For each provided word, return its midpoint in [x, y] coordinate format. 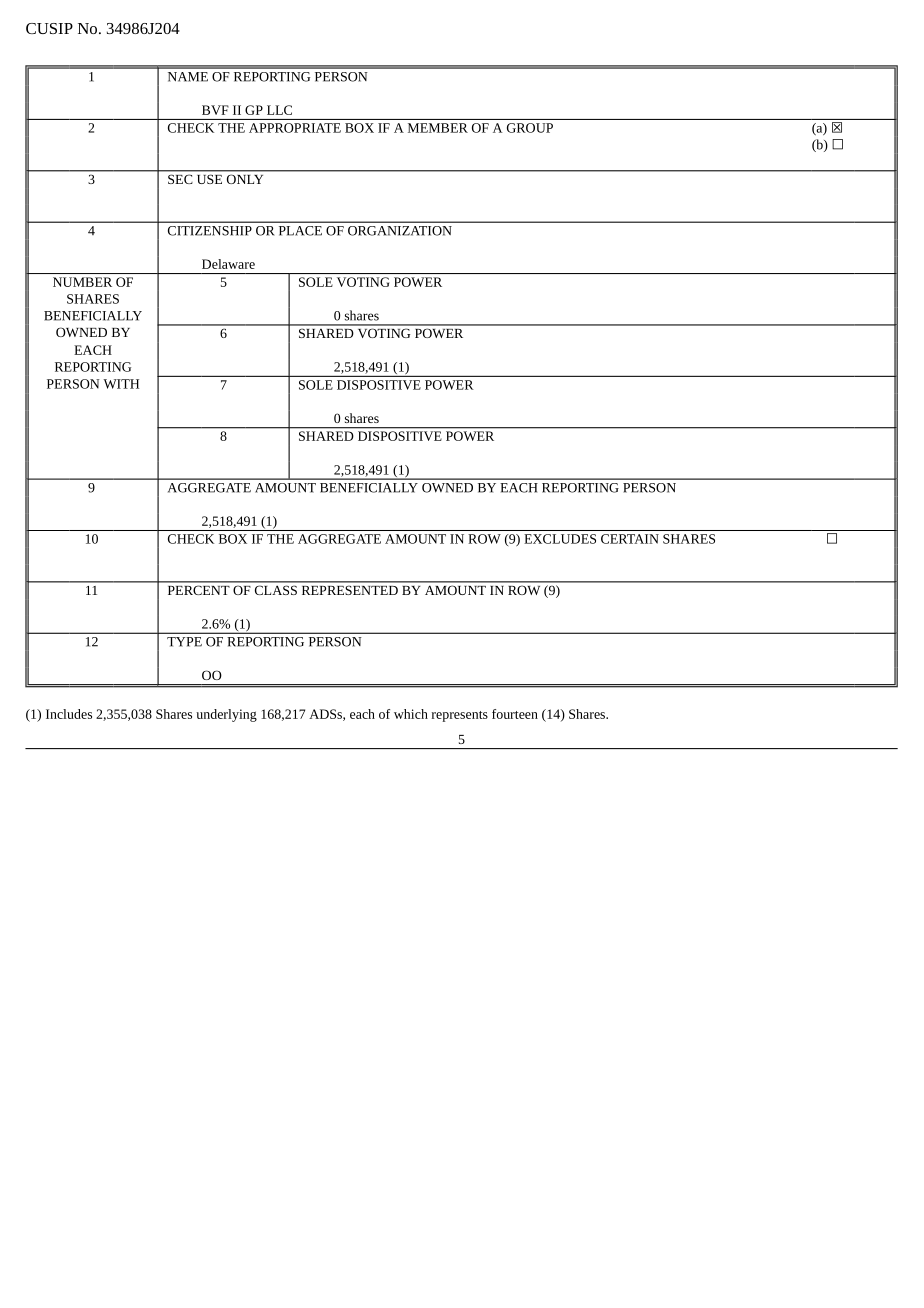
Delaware [228, 264]
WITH [121, 384]
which [411, 714]
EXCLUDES [560, 539]
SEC [180, 179]
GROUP [530, 128]
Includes [69, 714]
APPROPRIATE [295, 128]
